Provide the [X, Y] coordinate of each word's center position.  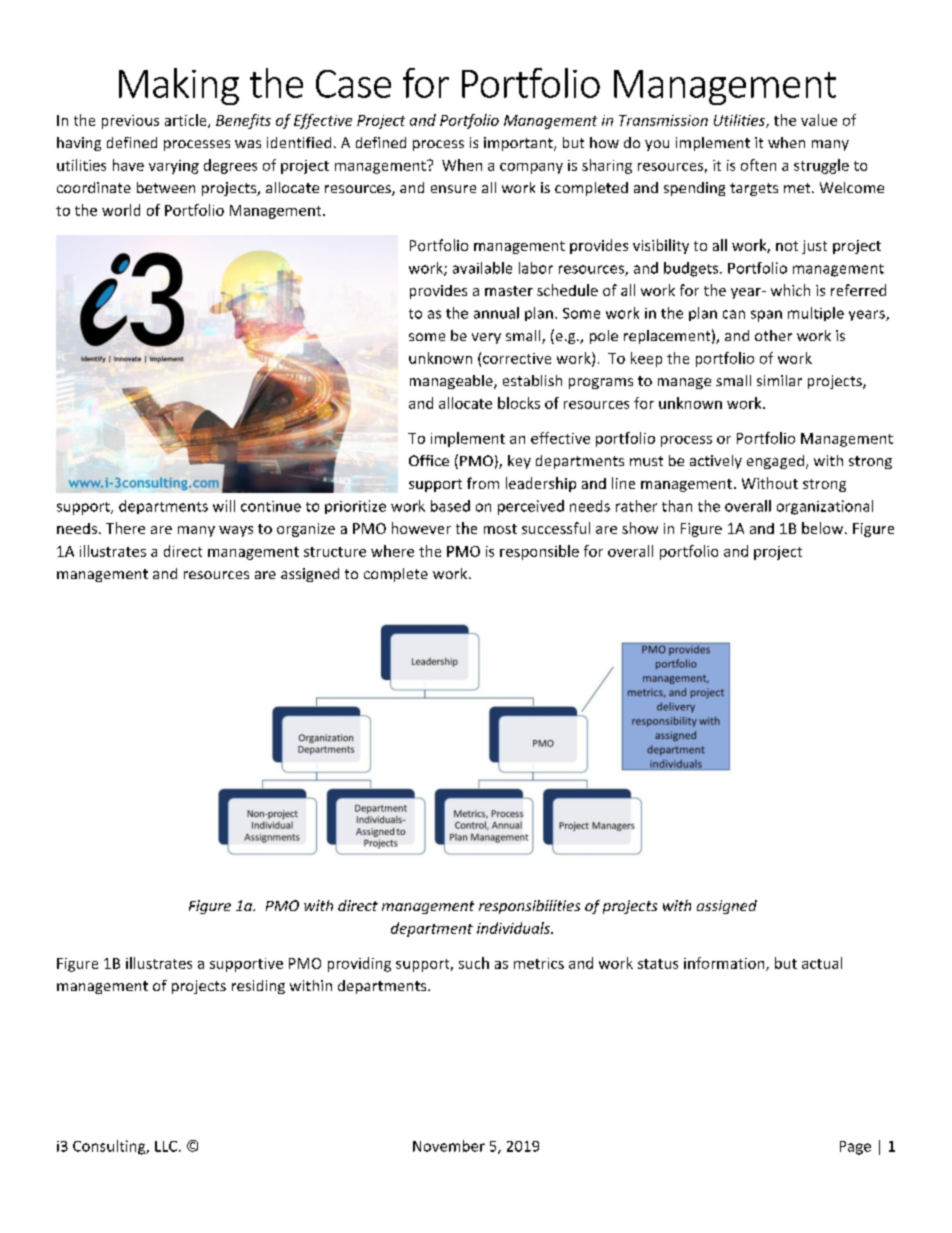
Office [429, 460]
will [224, 506]
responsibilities [529, 907]
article [187, 121]
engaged [775, 462]
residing [258, 987]
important [519, 144]
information [725, 964]
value [819, 120]
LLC [166, 1146]
